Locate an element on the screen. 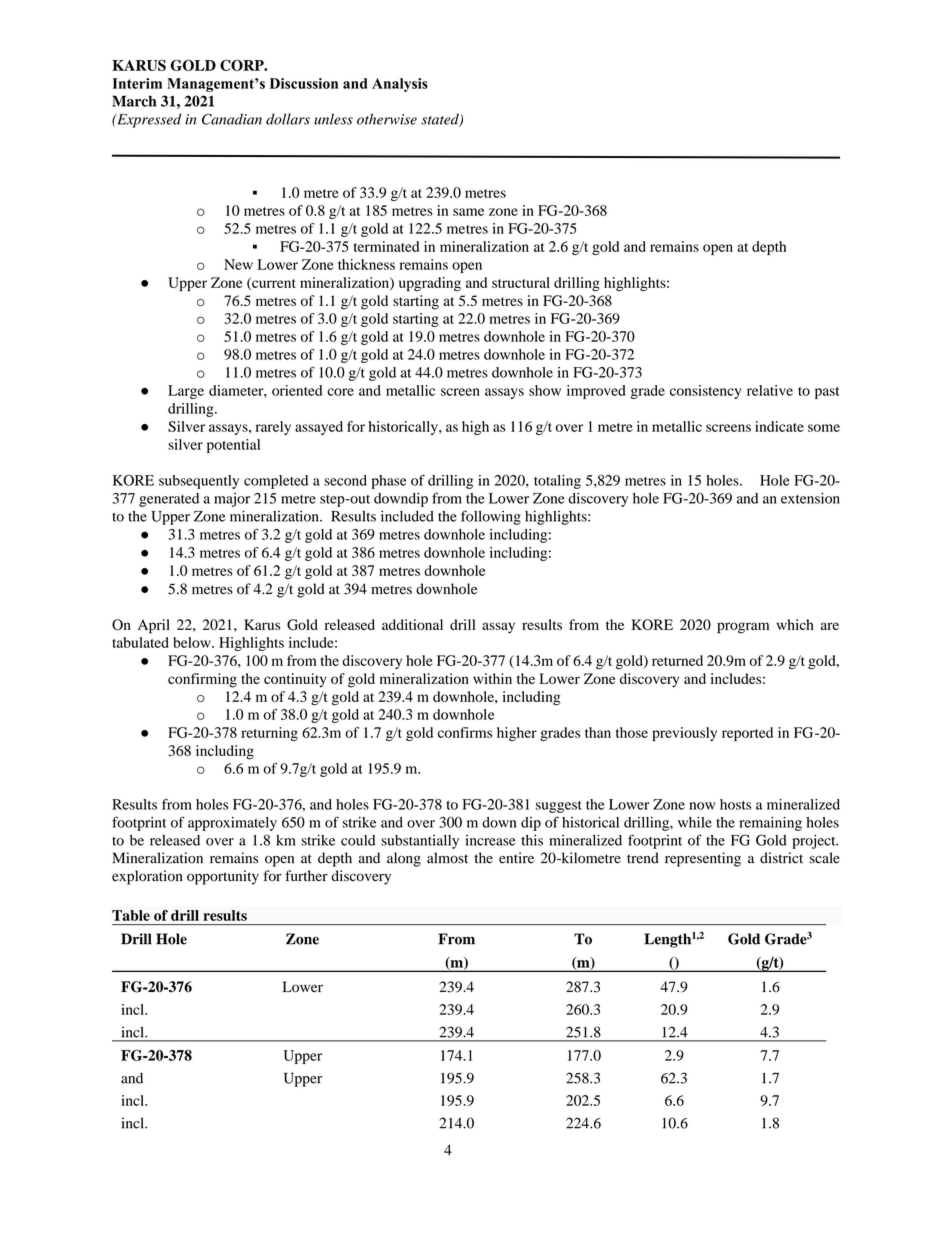 The width and height of the screenshot is (952, 1233). reported is located at coordinates (747, 734).
